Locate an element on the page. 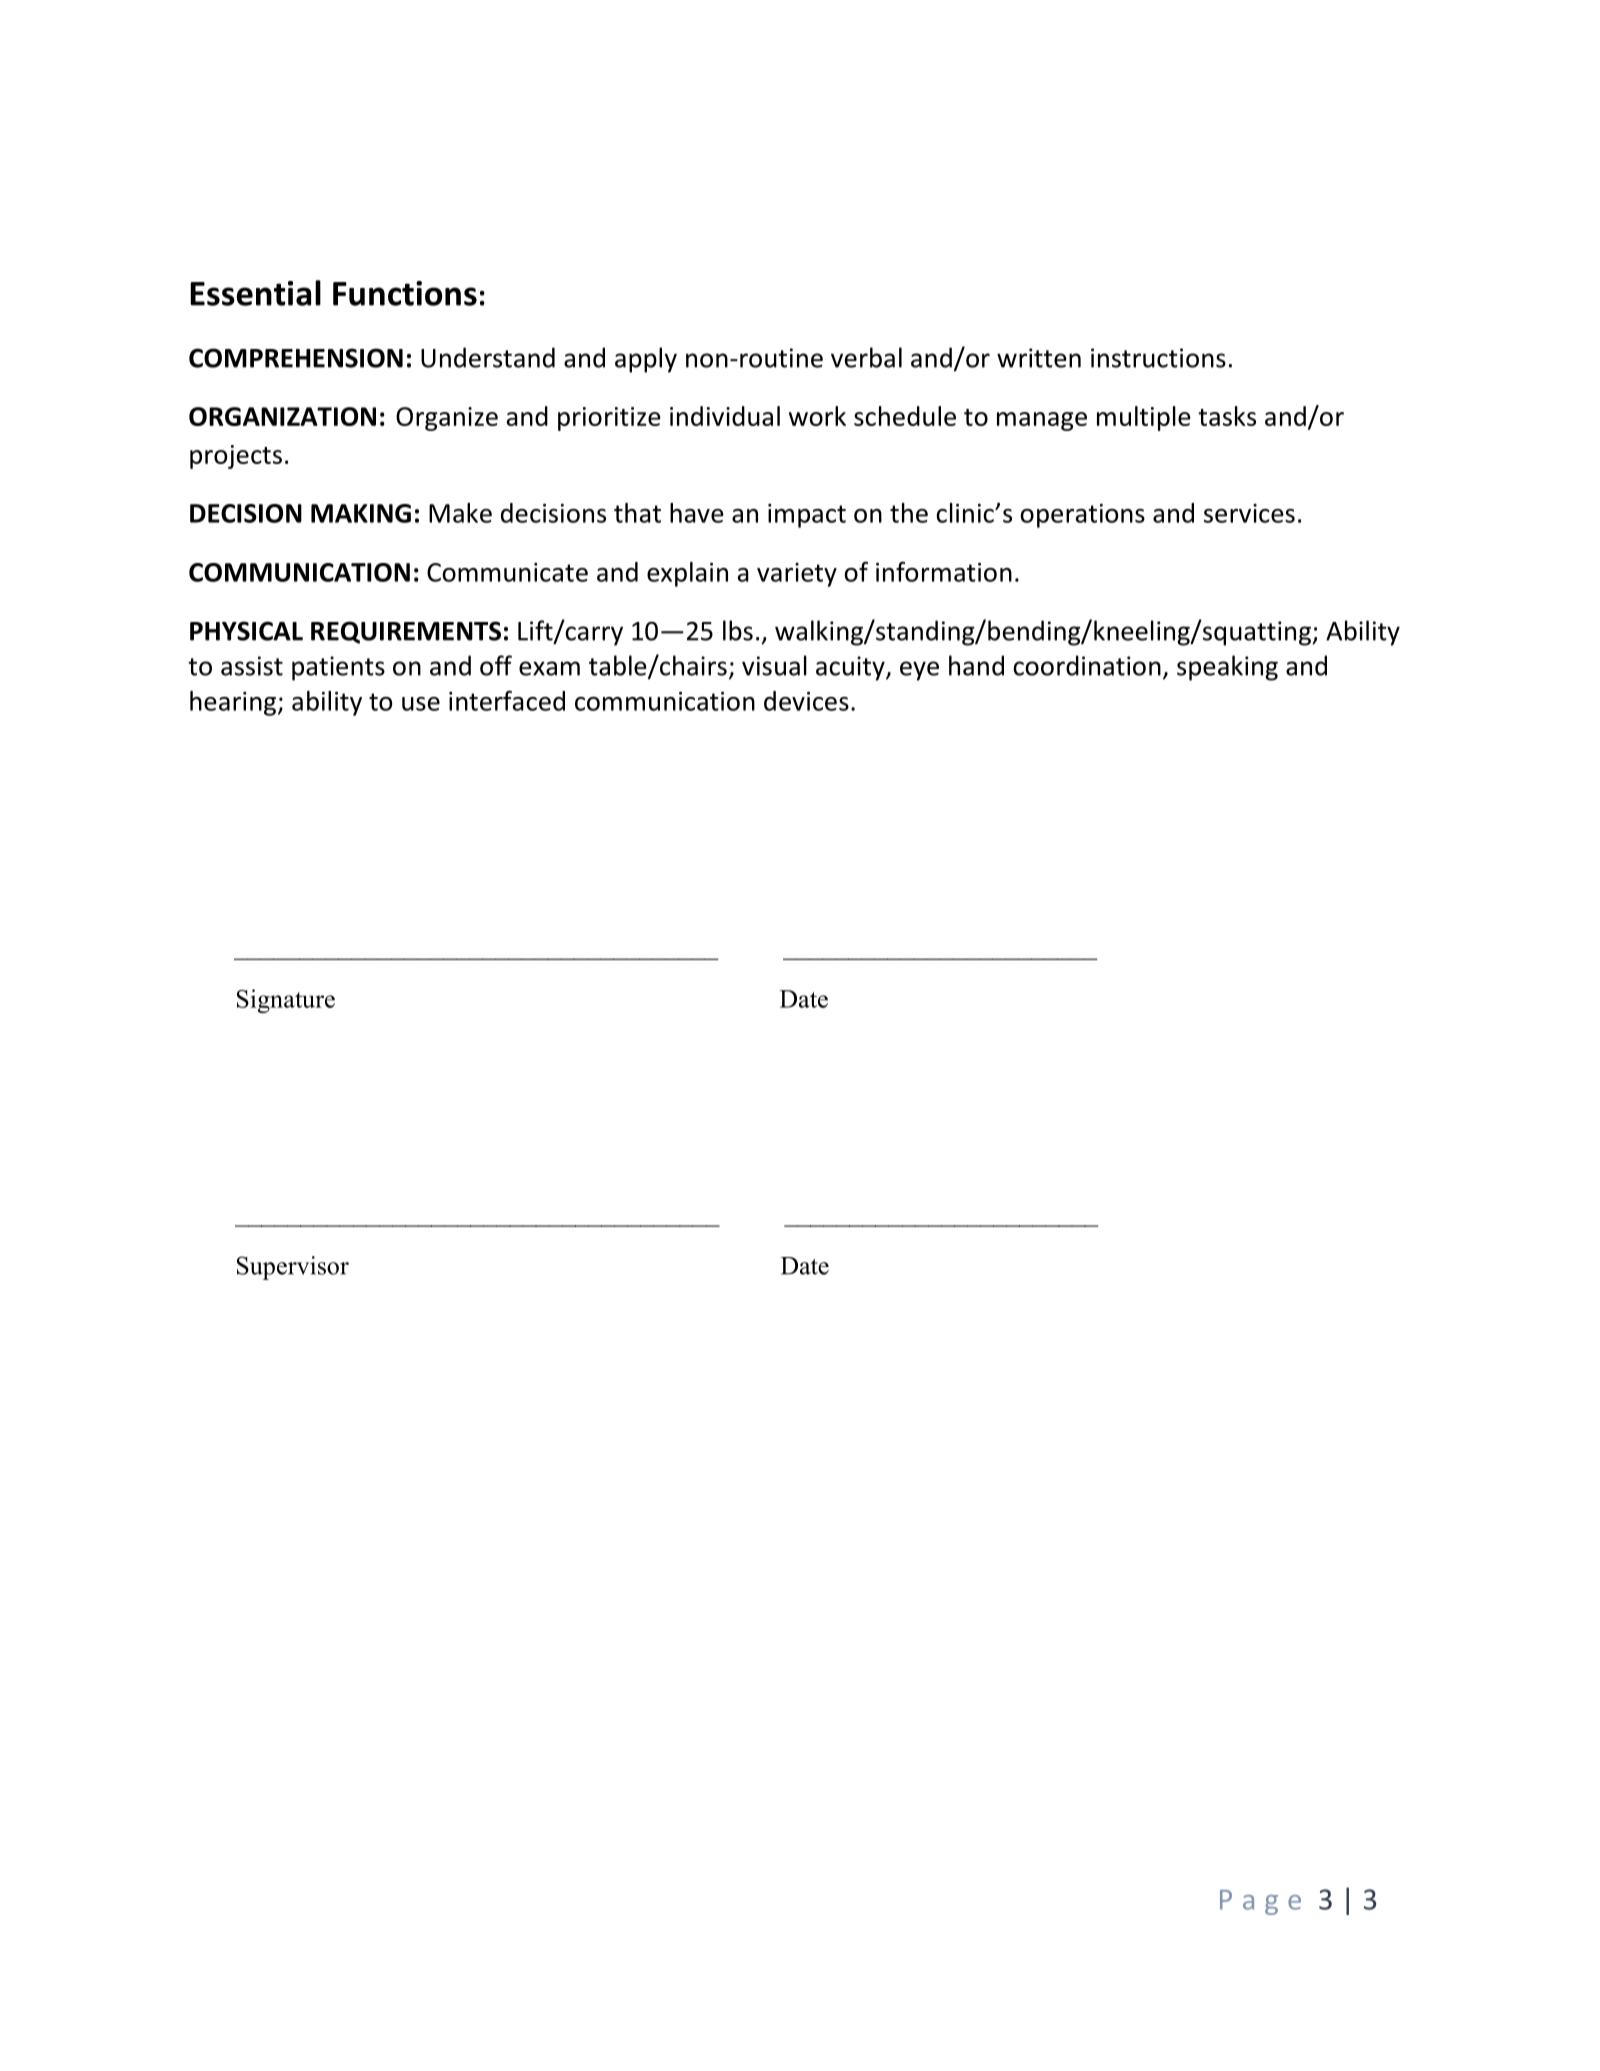 The width and height of the document is (1600, 2071). COMPREHENSION is located at coordinates (296, 358).
